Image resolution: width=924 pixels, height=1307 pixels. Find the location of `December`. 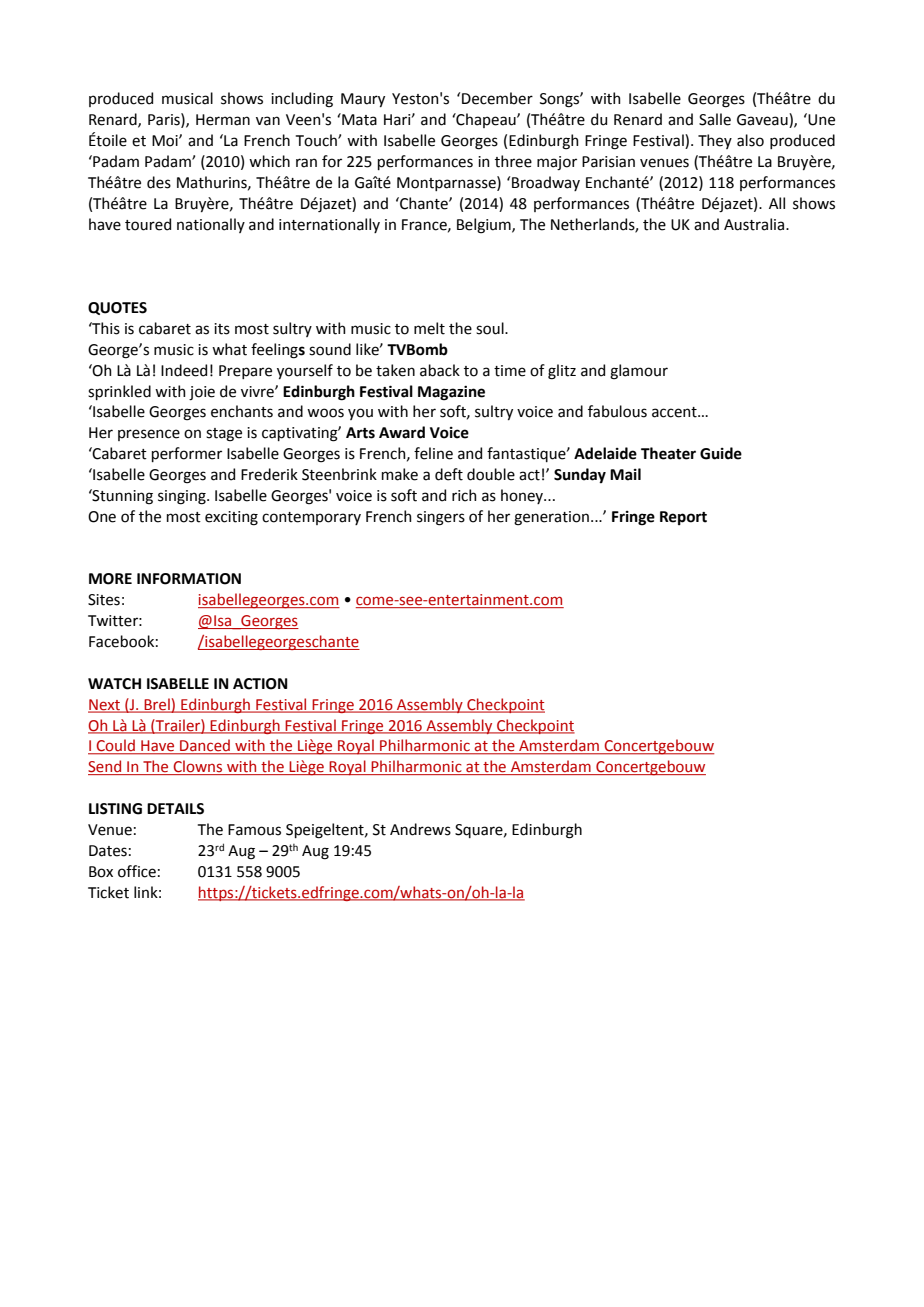

December is located at coordinates (497, 98).
